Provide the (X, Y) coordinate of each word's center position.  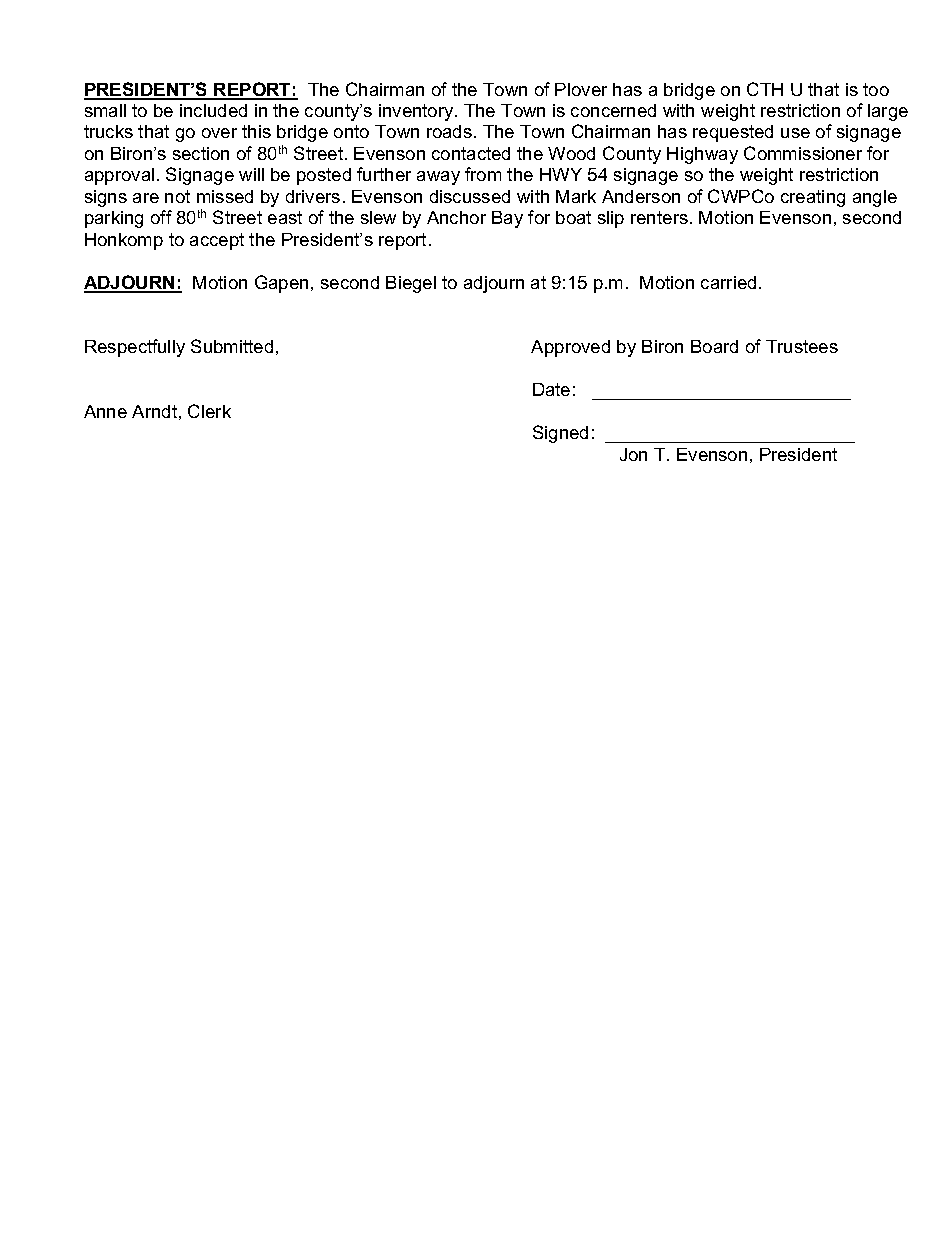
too (876, 89)
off (161, 217)
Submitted (232, 346)
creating (813, 198)
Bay (507, 219)
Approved (570, 348)
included (213, 110)
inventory (417, 112)
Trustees (802, 346)
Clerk (209, 411)
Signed (560, 434)
